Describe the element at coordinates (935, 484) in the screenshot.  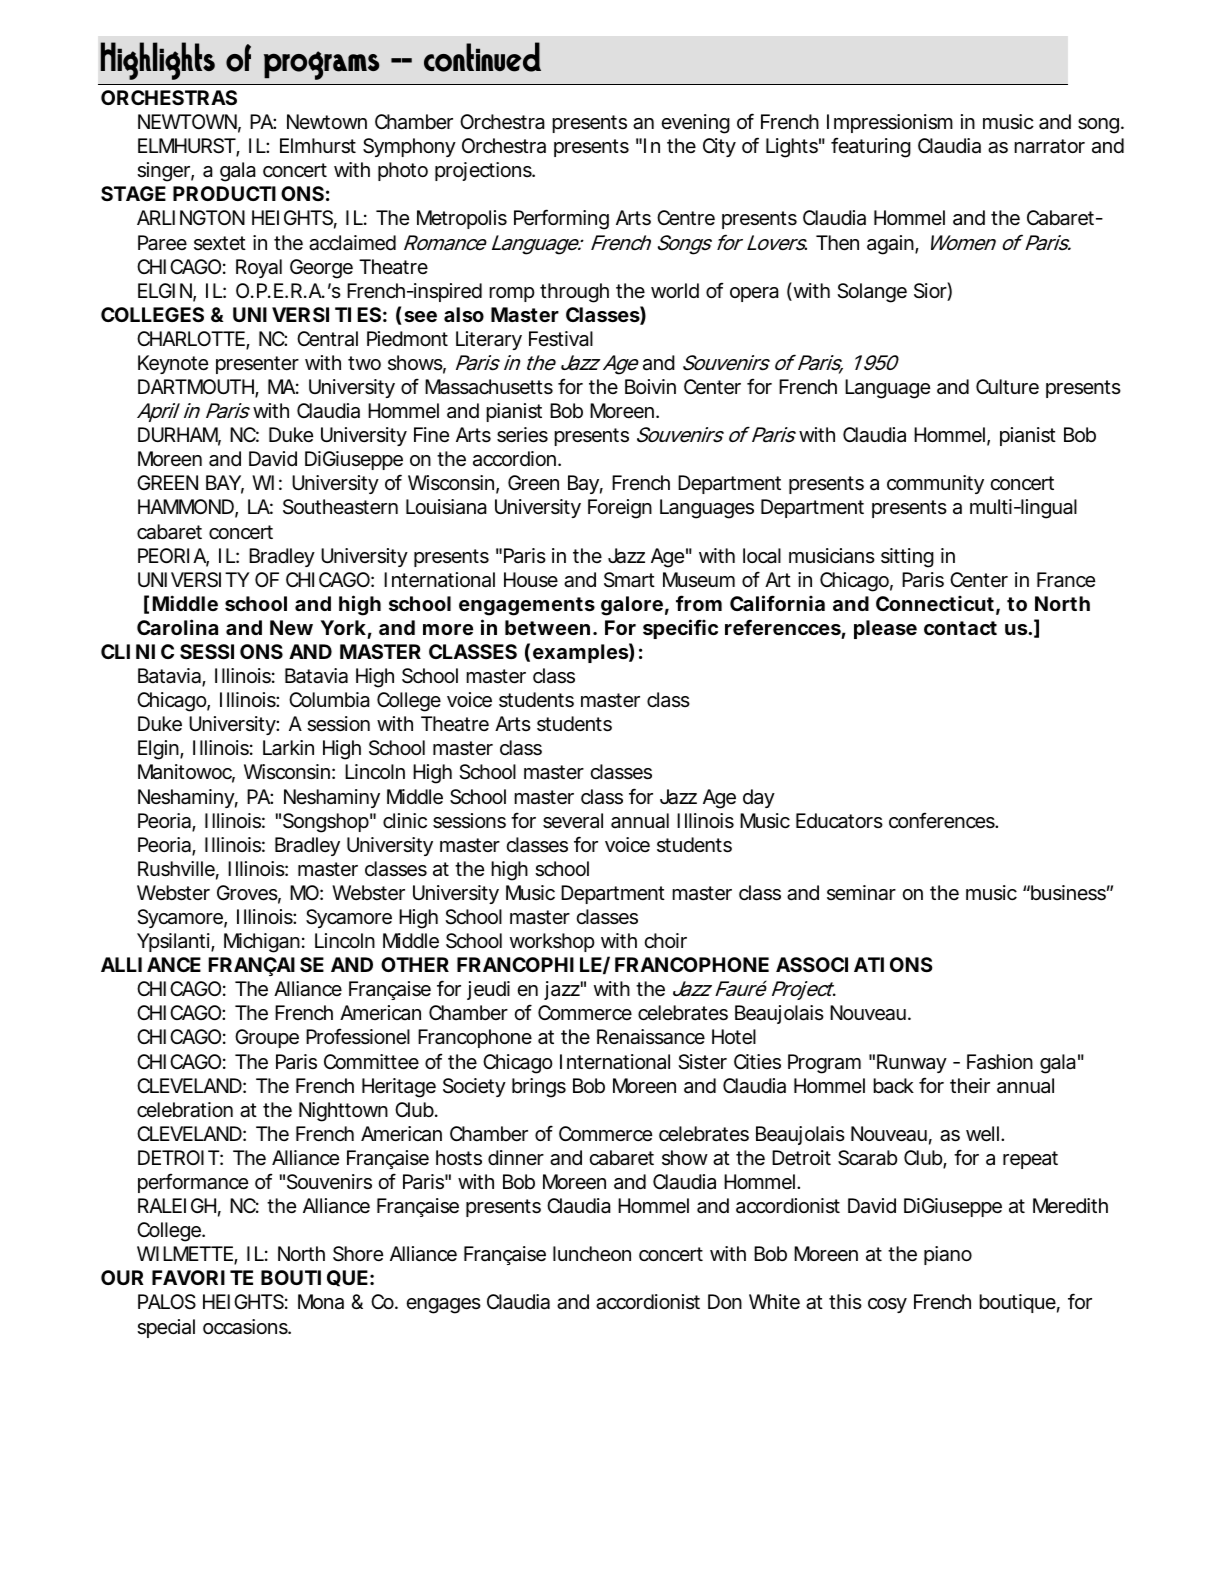
I see `community` at that location.
